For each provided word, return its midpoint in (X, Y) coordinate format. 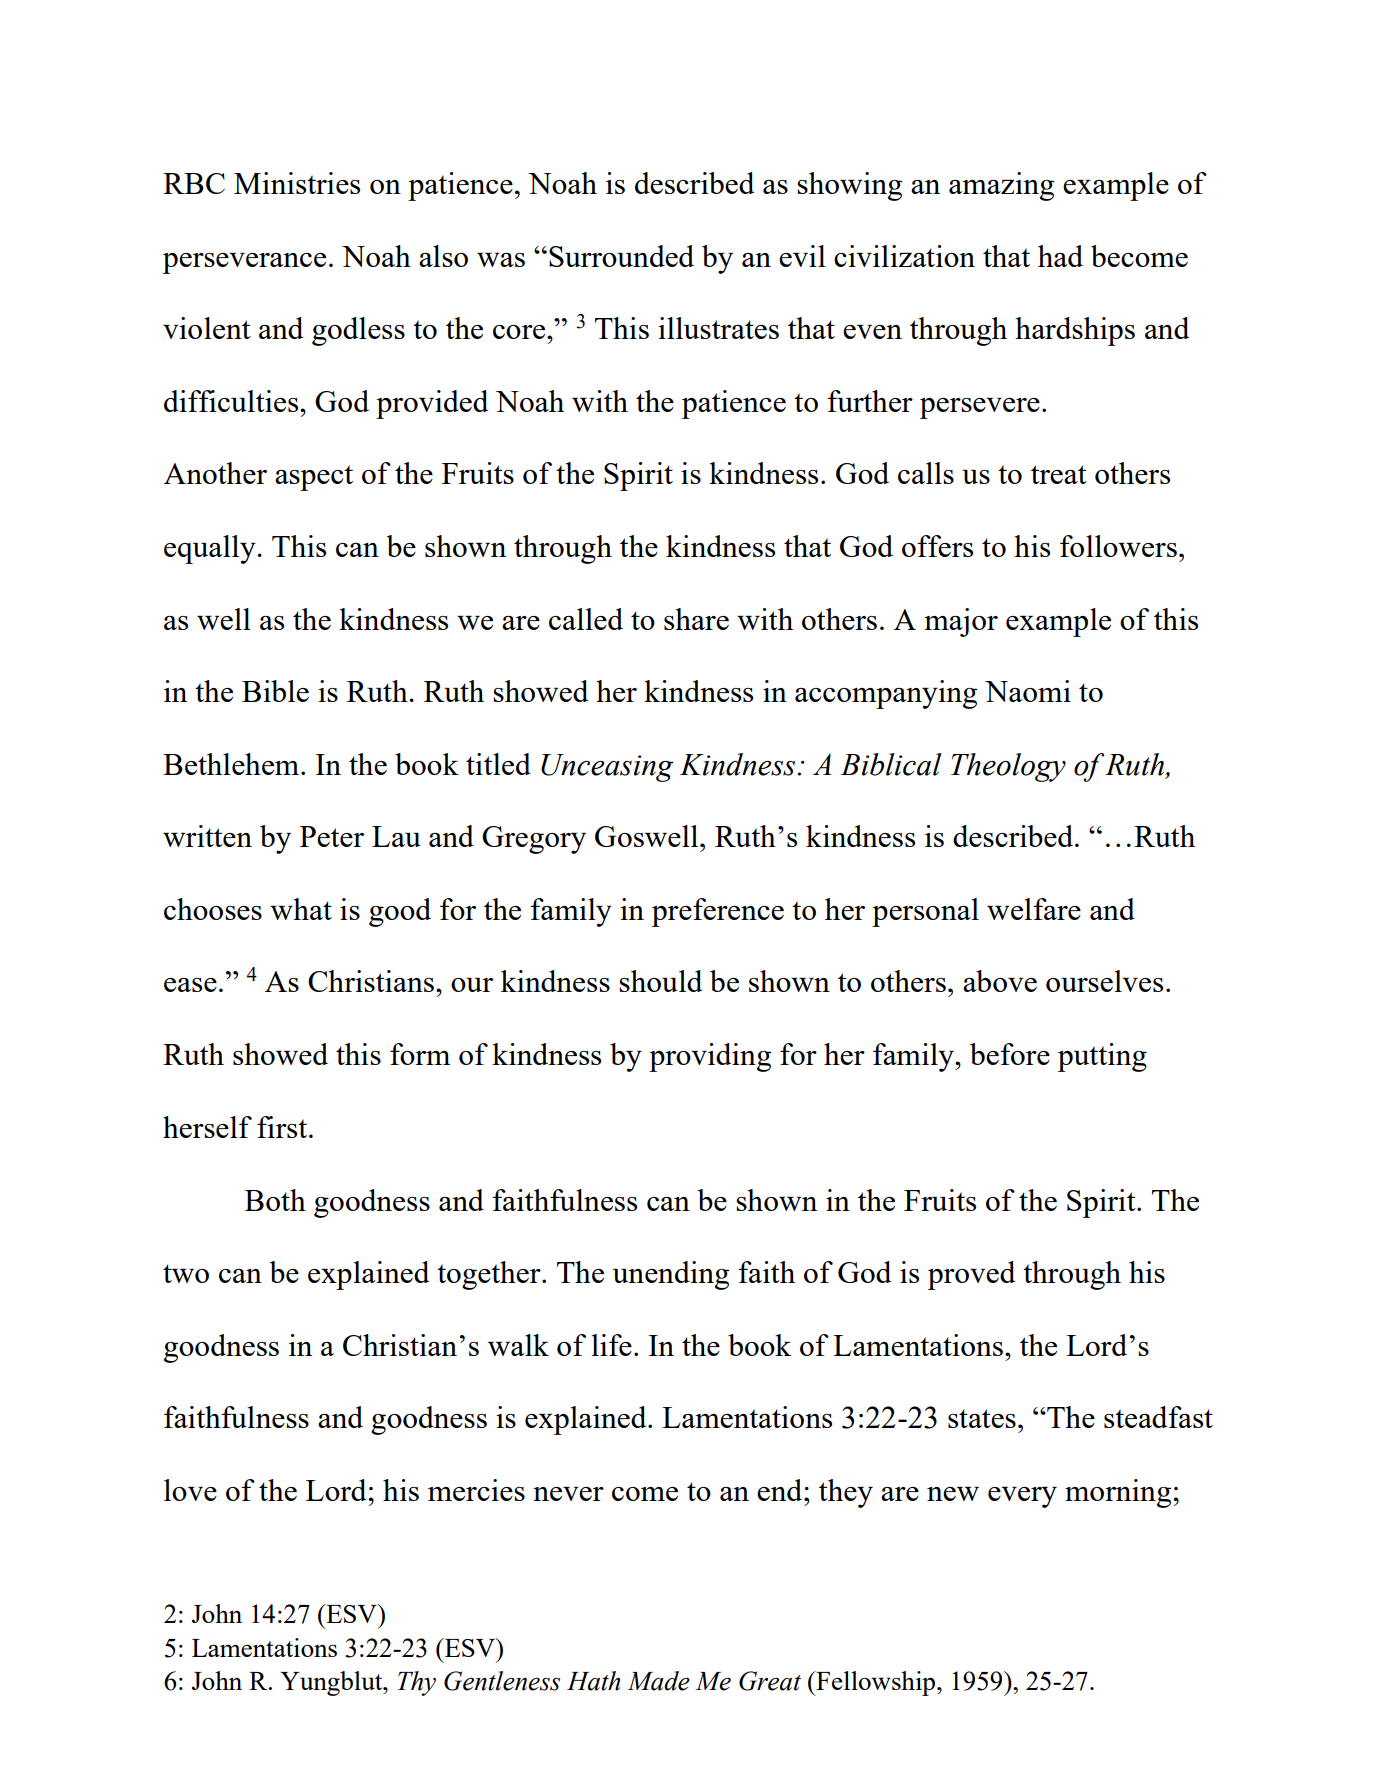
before (1010, 1054)
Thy (417, 1683)
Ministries (297, 183)
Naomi (1028, 691)
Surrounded (621, 256)
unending (671, 1275)
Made (658, 1681)
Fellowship (876, 1683)
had (1060, 256)
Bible (275, 691)
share (696, 619)
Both (275, 1200)
